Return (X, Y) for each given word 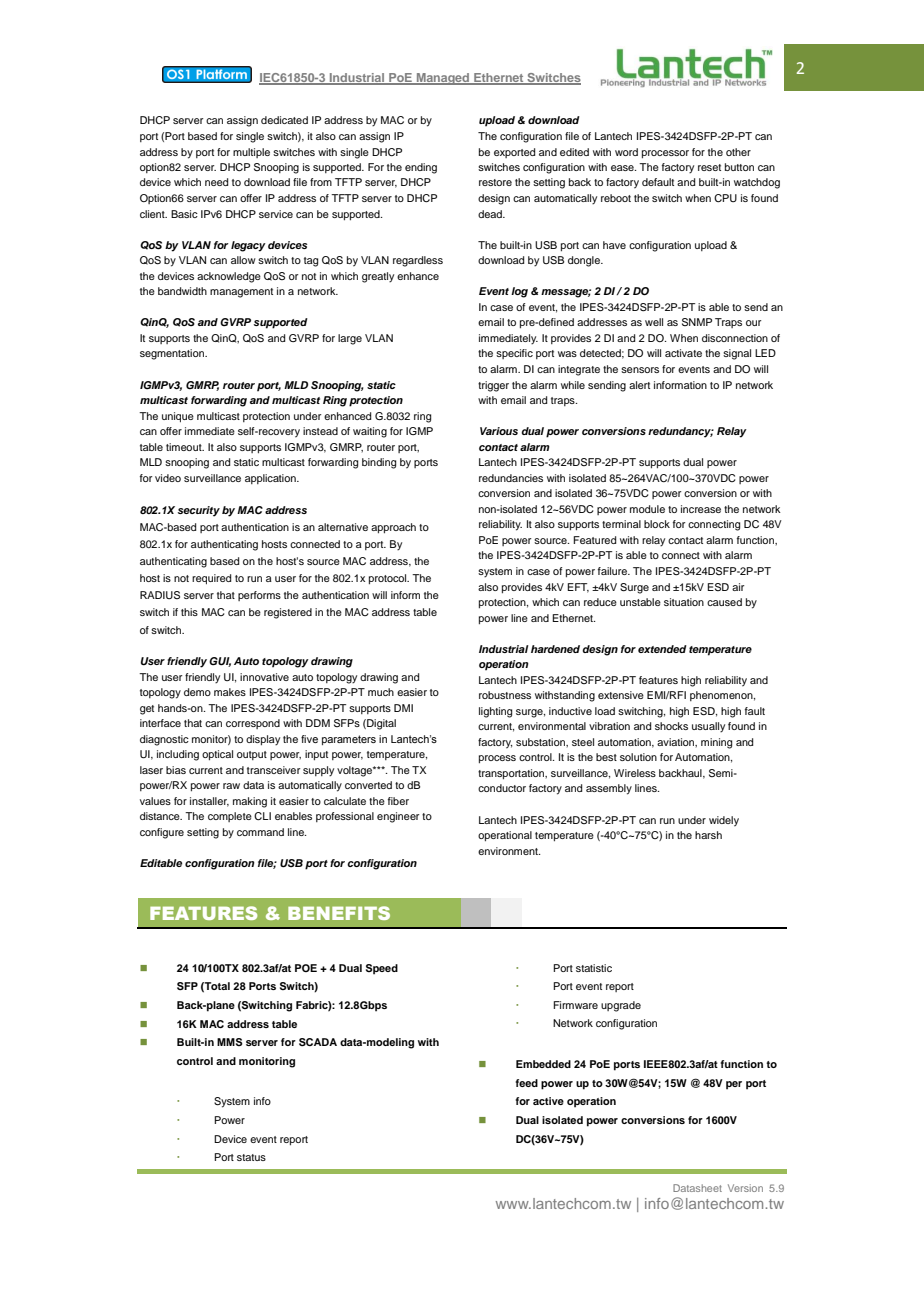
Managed (443, 79)
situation (684, 602)
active (548, 1101)
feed (527, 1083)
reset (709, 167)
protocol (389, 579)
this (189, 612)
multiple (251, 153)
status (251, 1157)
